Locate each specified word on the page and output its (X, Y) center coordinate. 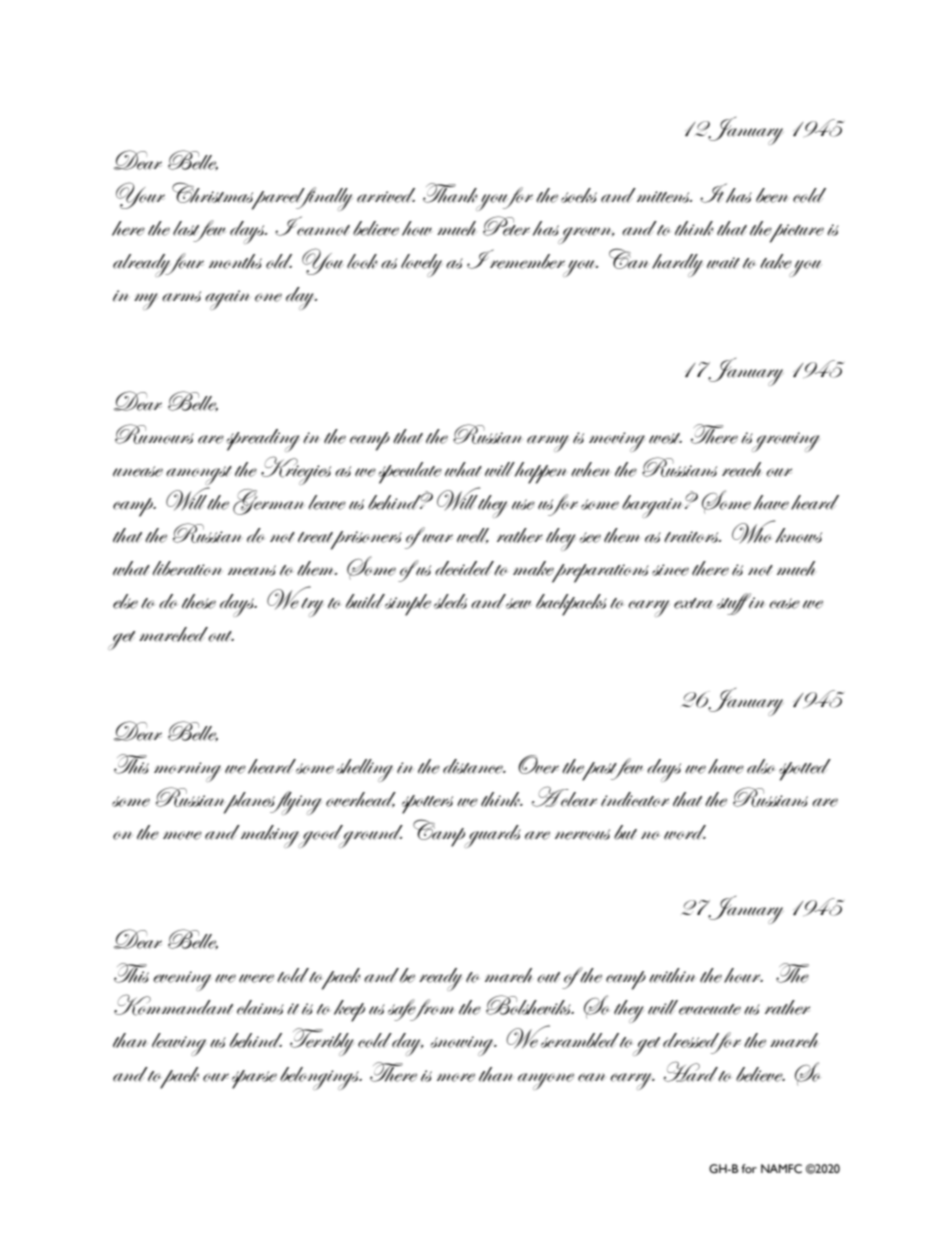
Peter (506, 226)
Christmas (214, 193)
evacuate (710, 1009)
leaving (179, 1044)
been (772, 195)
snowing (463, 1046)
